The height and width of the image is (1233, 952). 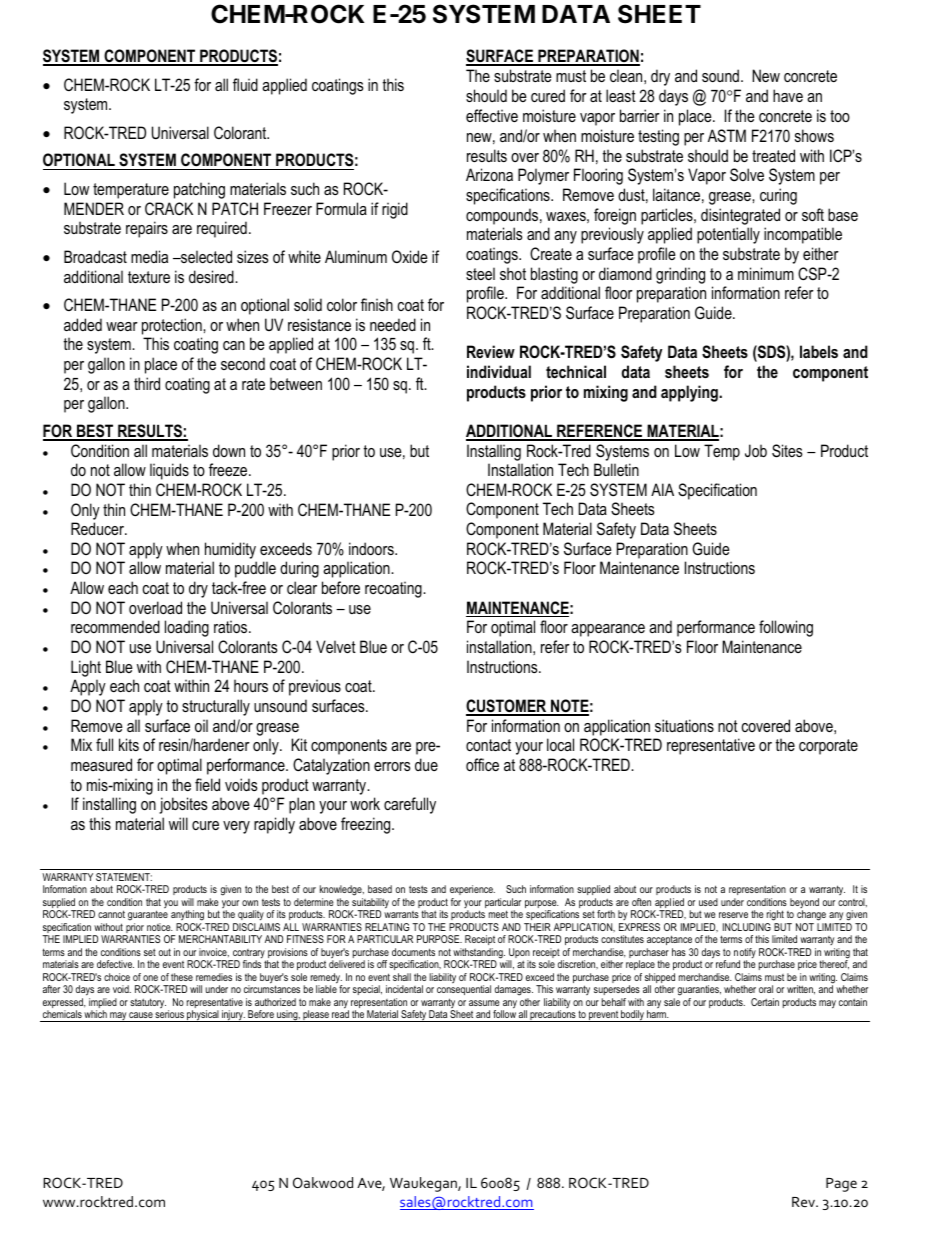 I want to click on cause, so click(x=141, y=1015).
